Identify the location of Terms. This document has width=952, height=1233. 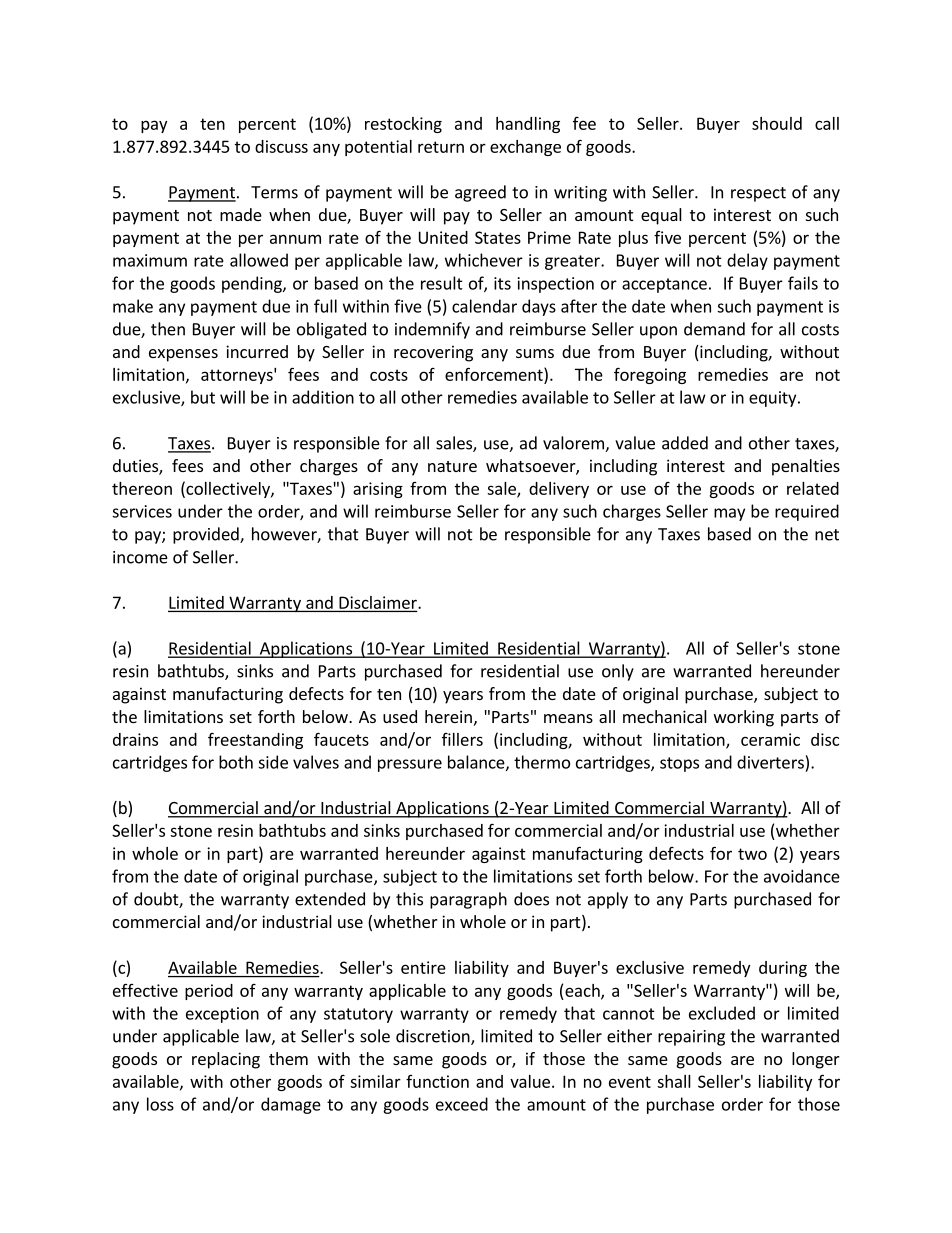
(274, 192).
